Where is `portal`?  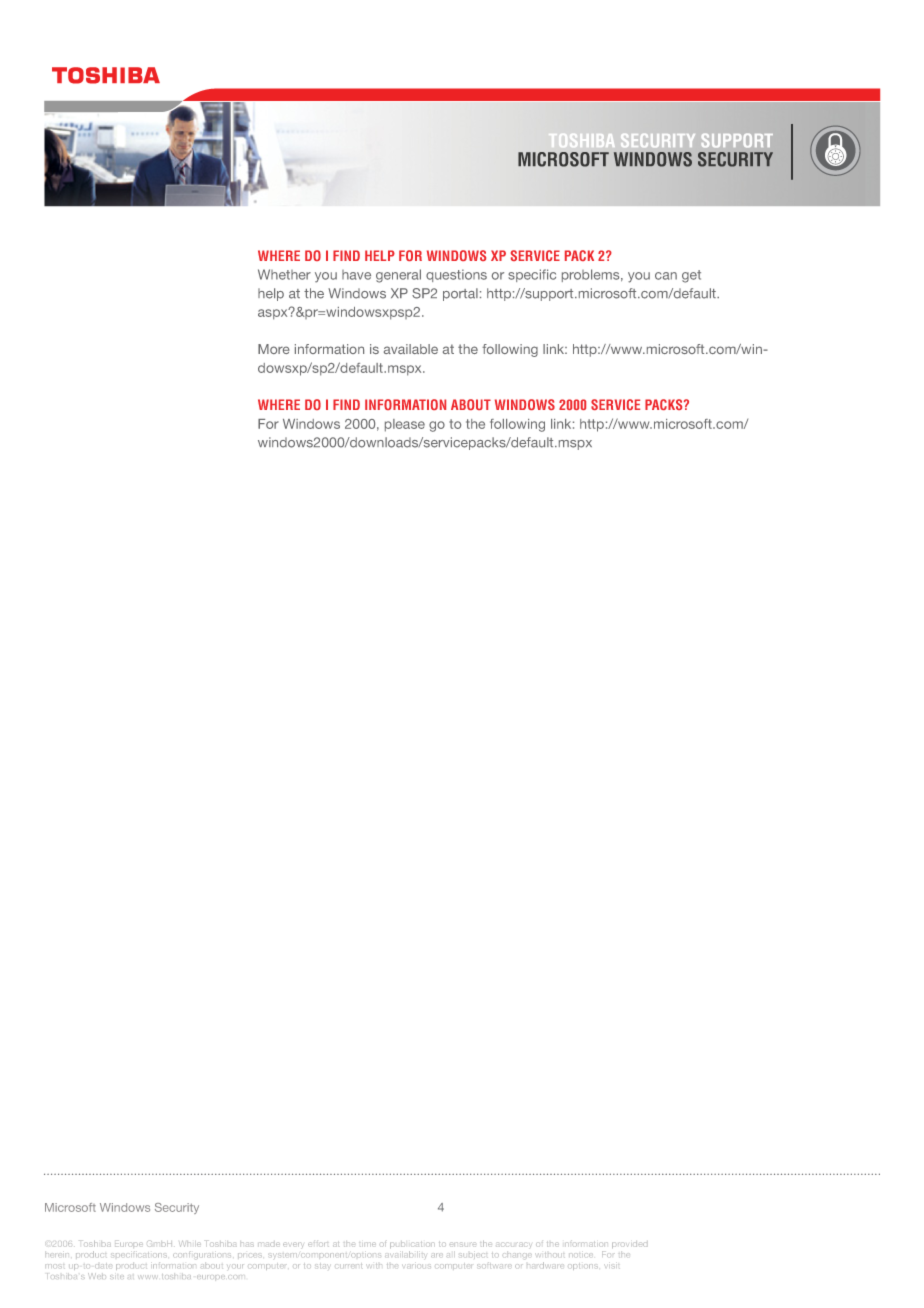
portal is located at coordinates (460, 294).
